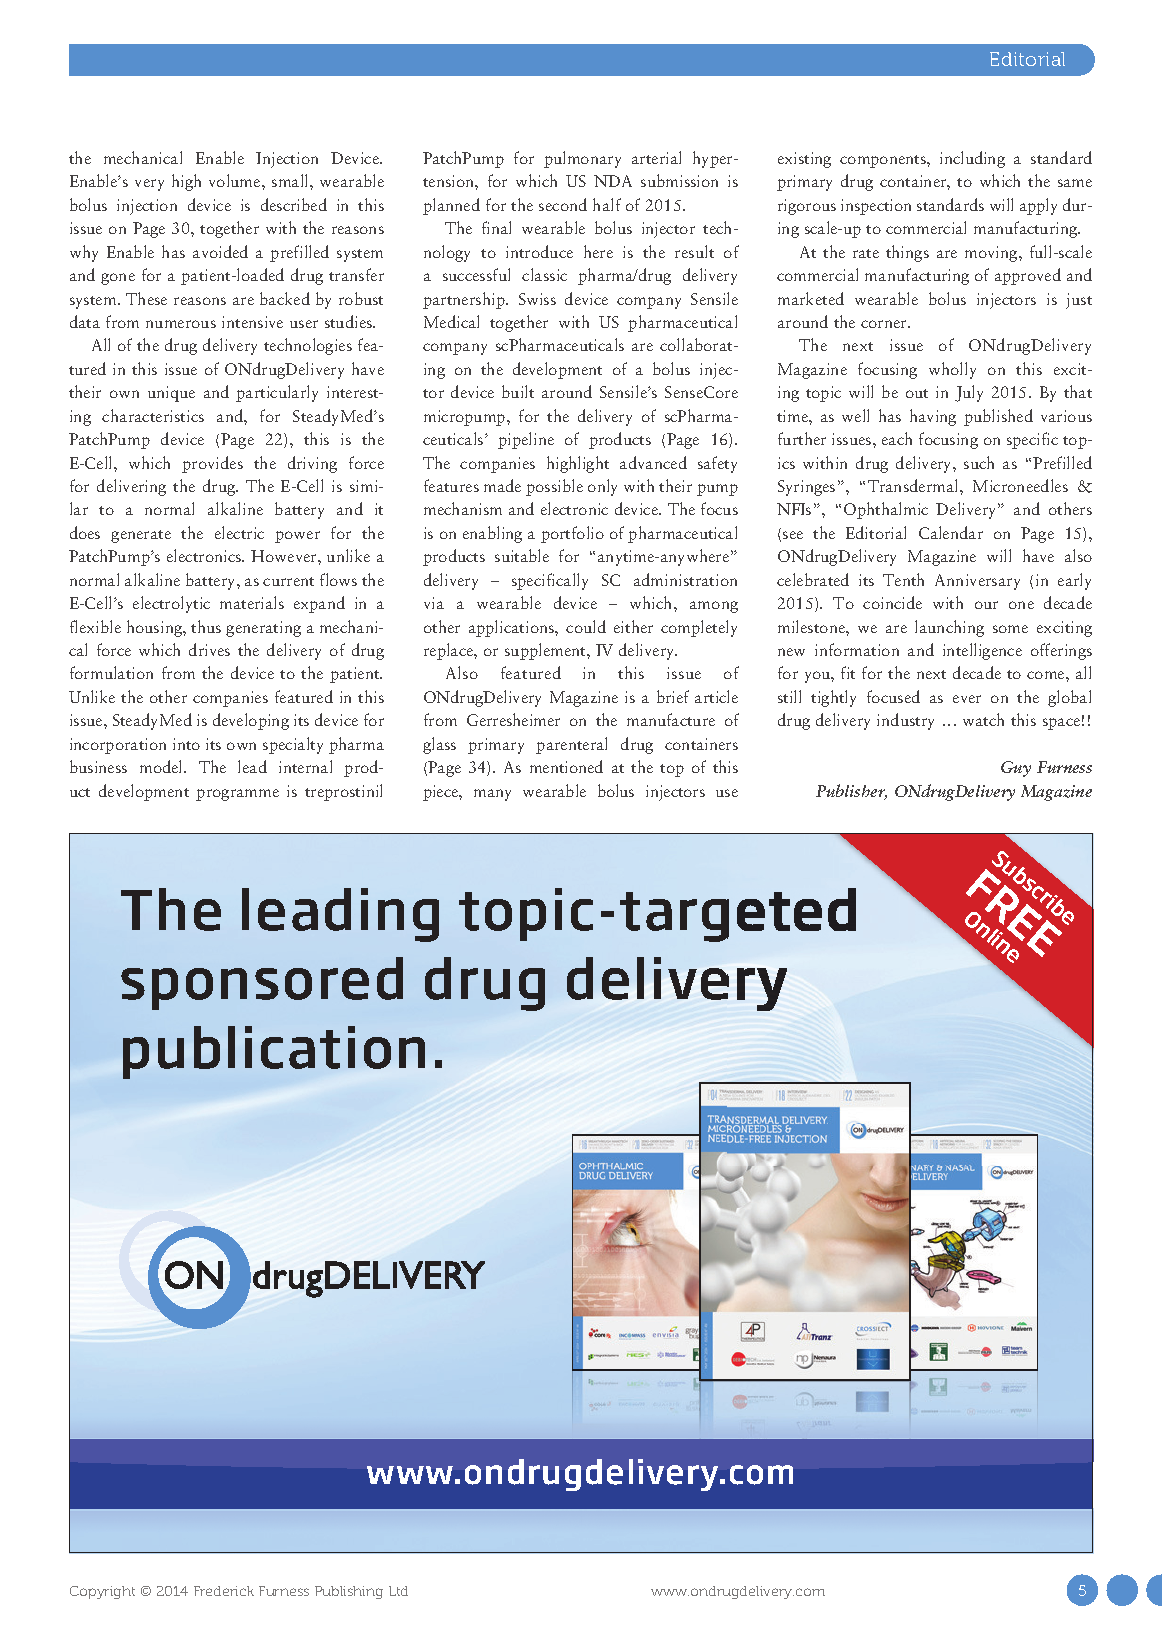 This page has width=1162, height=1645. I want to click on Frederick, so click(224, 1591).
